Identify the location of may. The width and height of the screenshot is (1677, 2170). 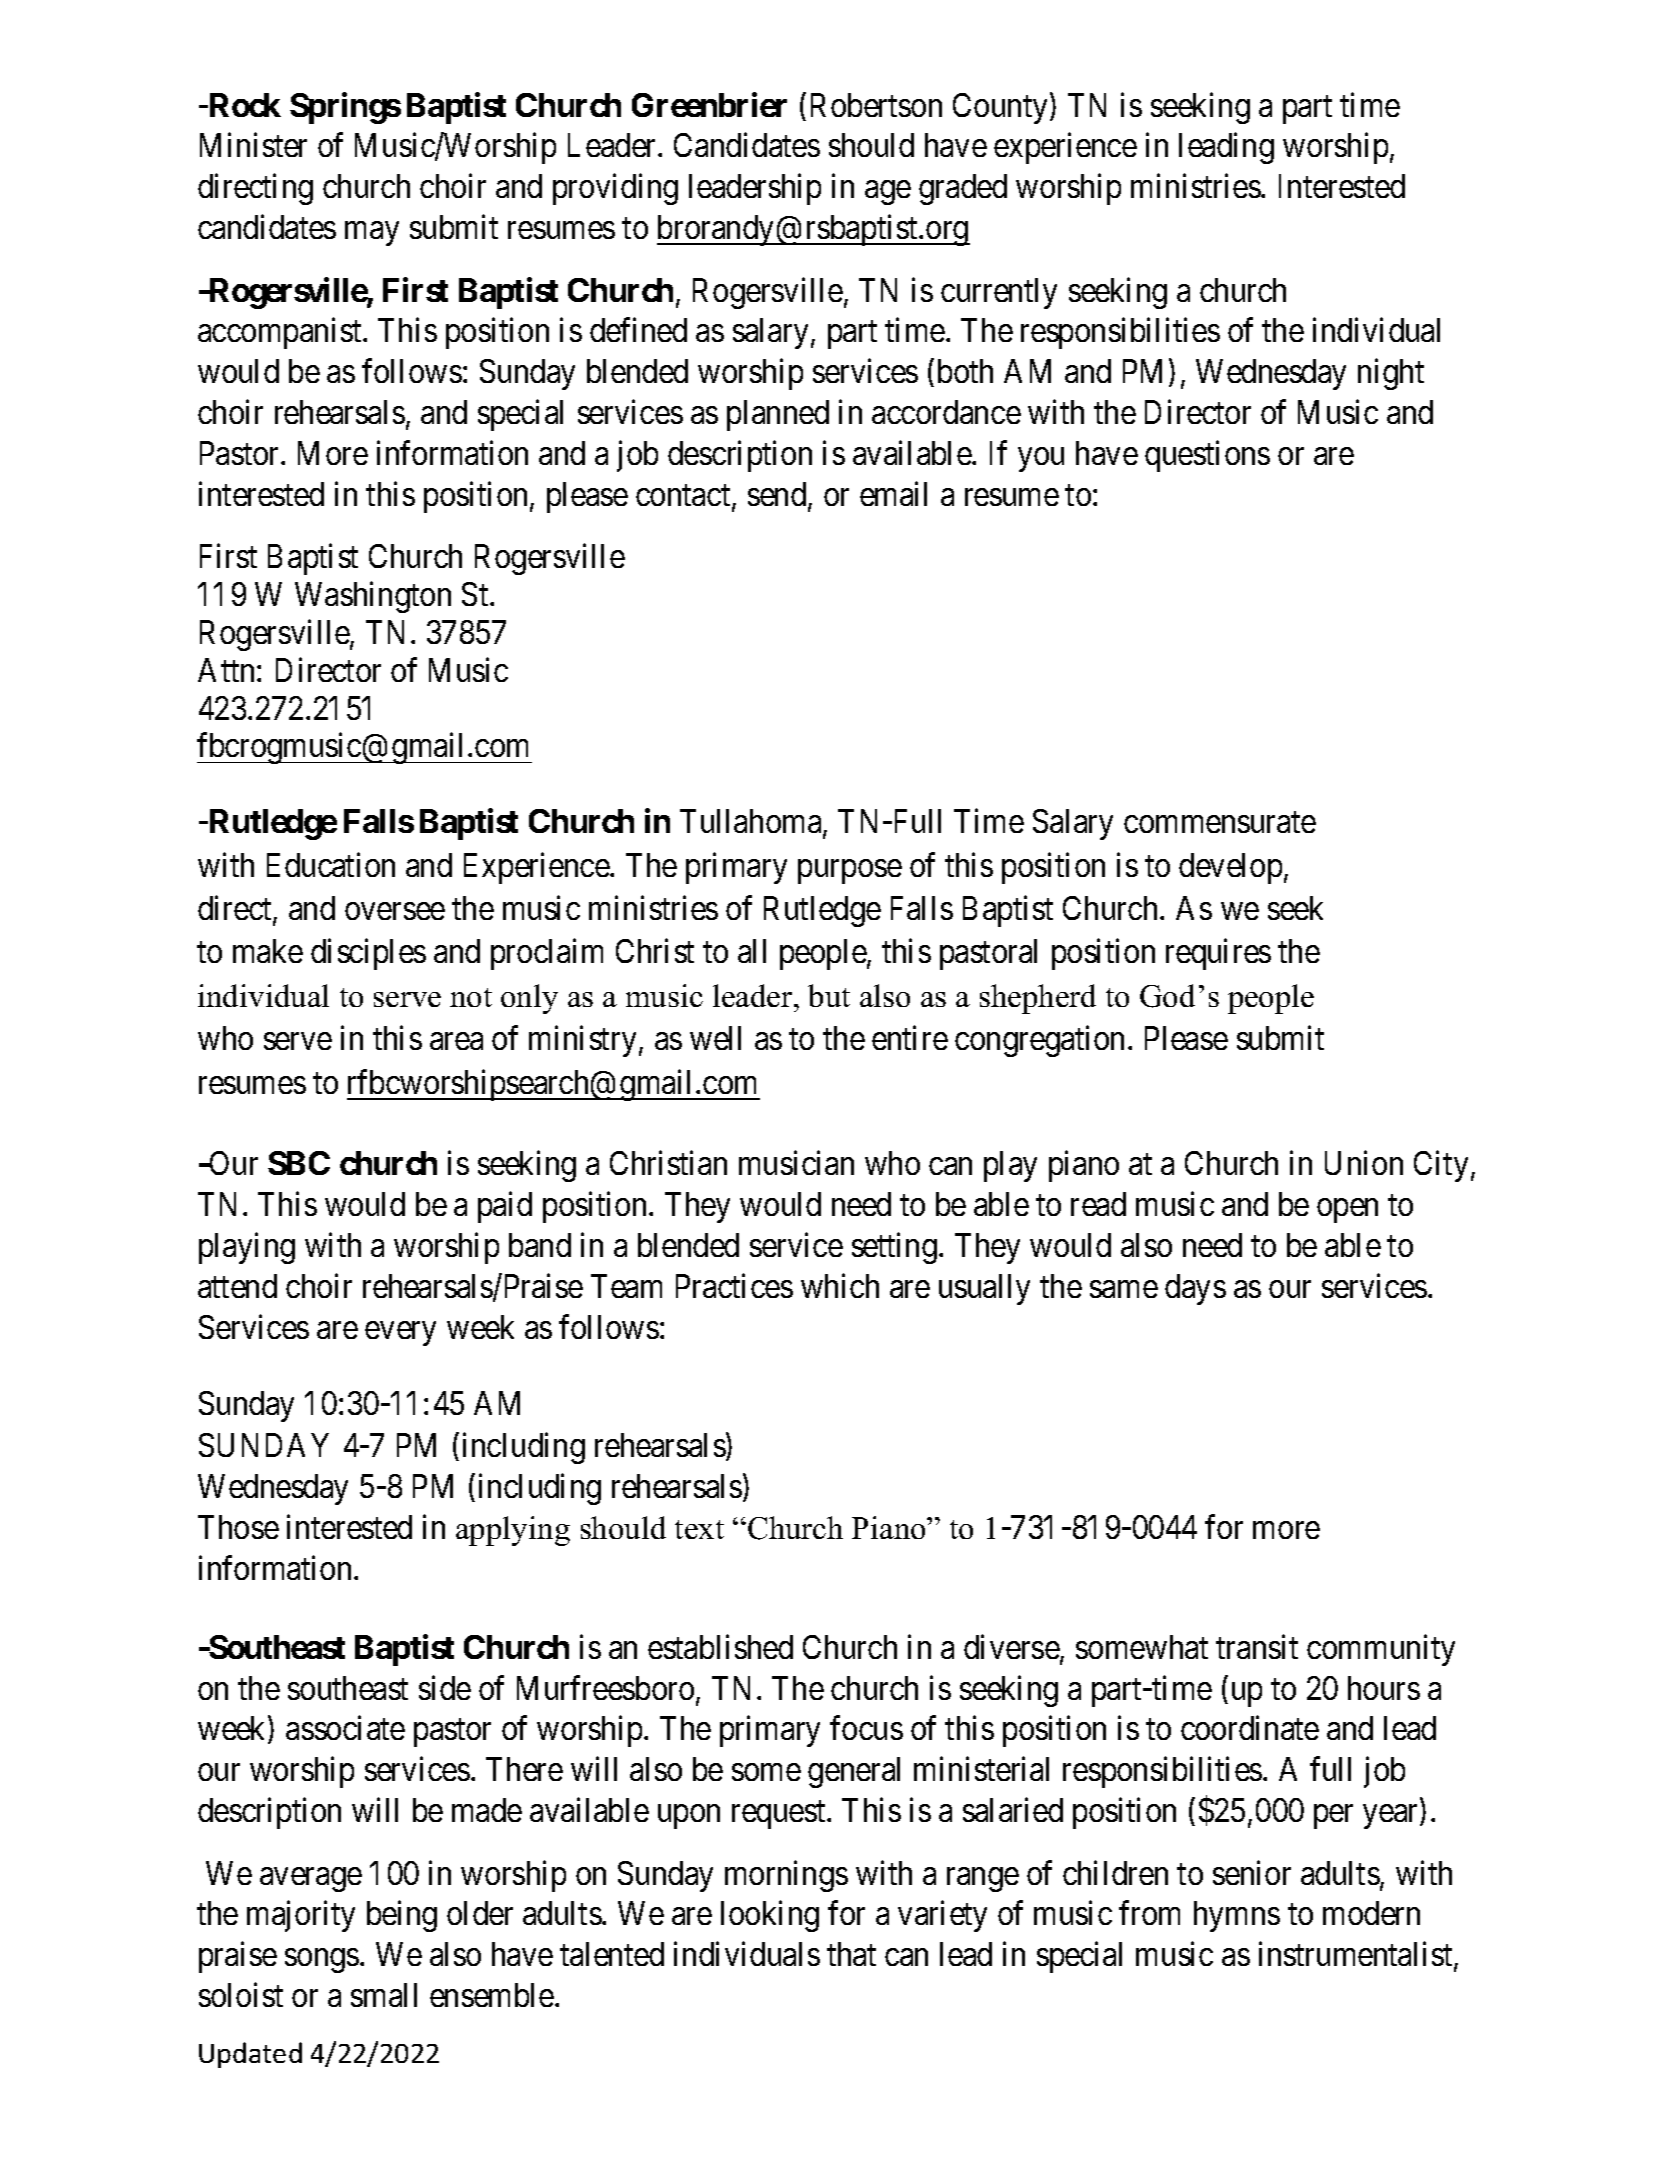
(372, 234).
